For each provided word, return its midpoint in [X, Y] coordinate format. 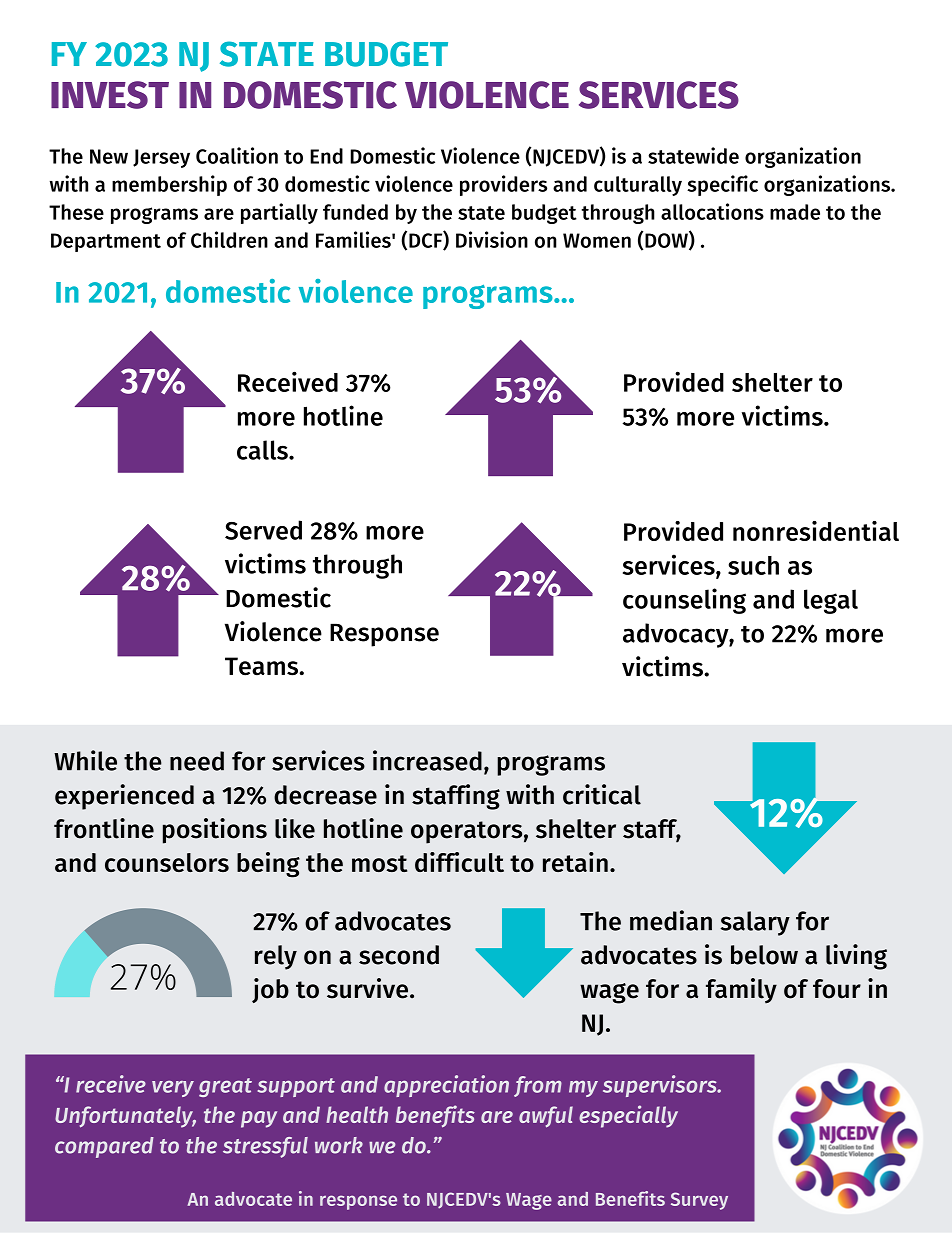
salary [755, 923]
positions [215, 831]
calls [263, 450]
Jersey [161, 158]
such [753, 565]
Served [263, 530]
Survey [699, 1201]
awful [546, 1117]
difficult [459, 862]
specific [722, 185]
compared [104, 1147]
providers [503, 185]
